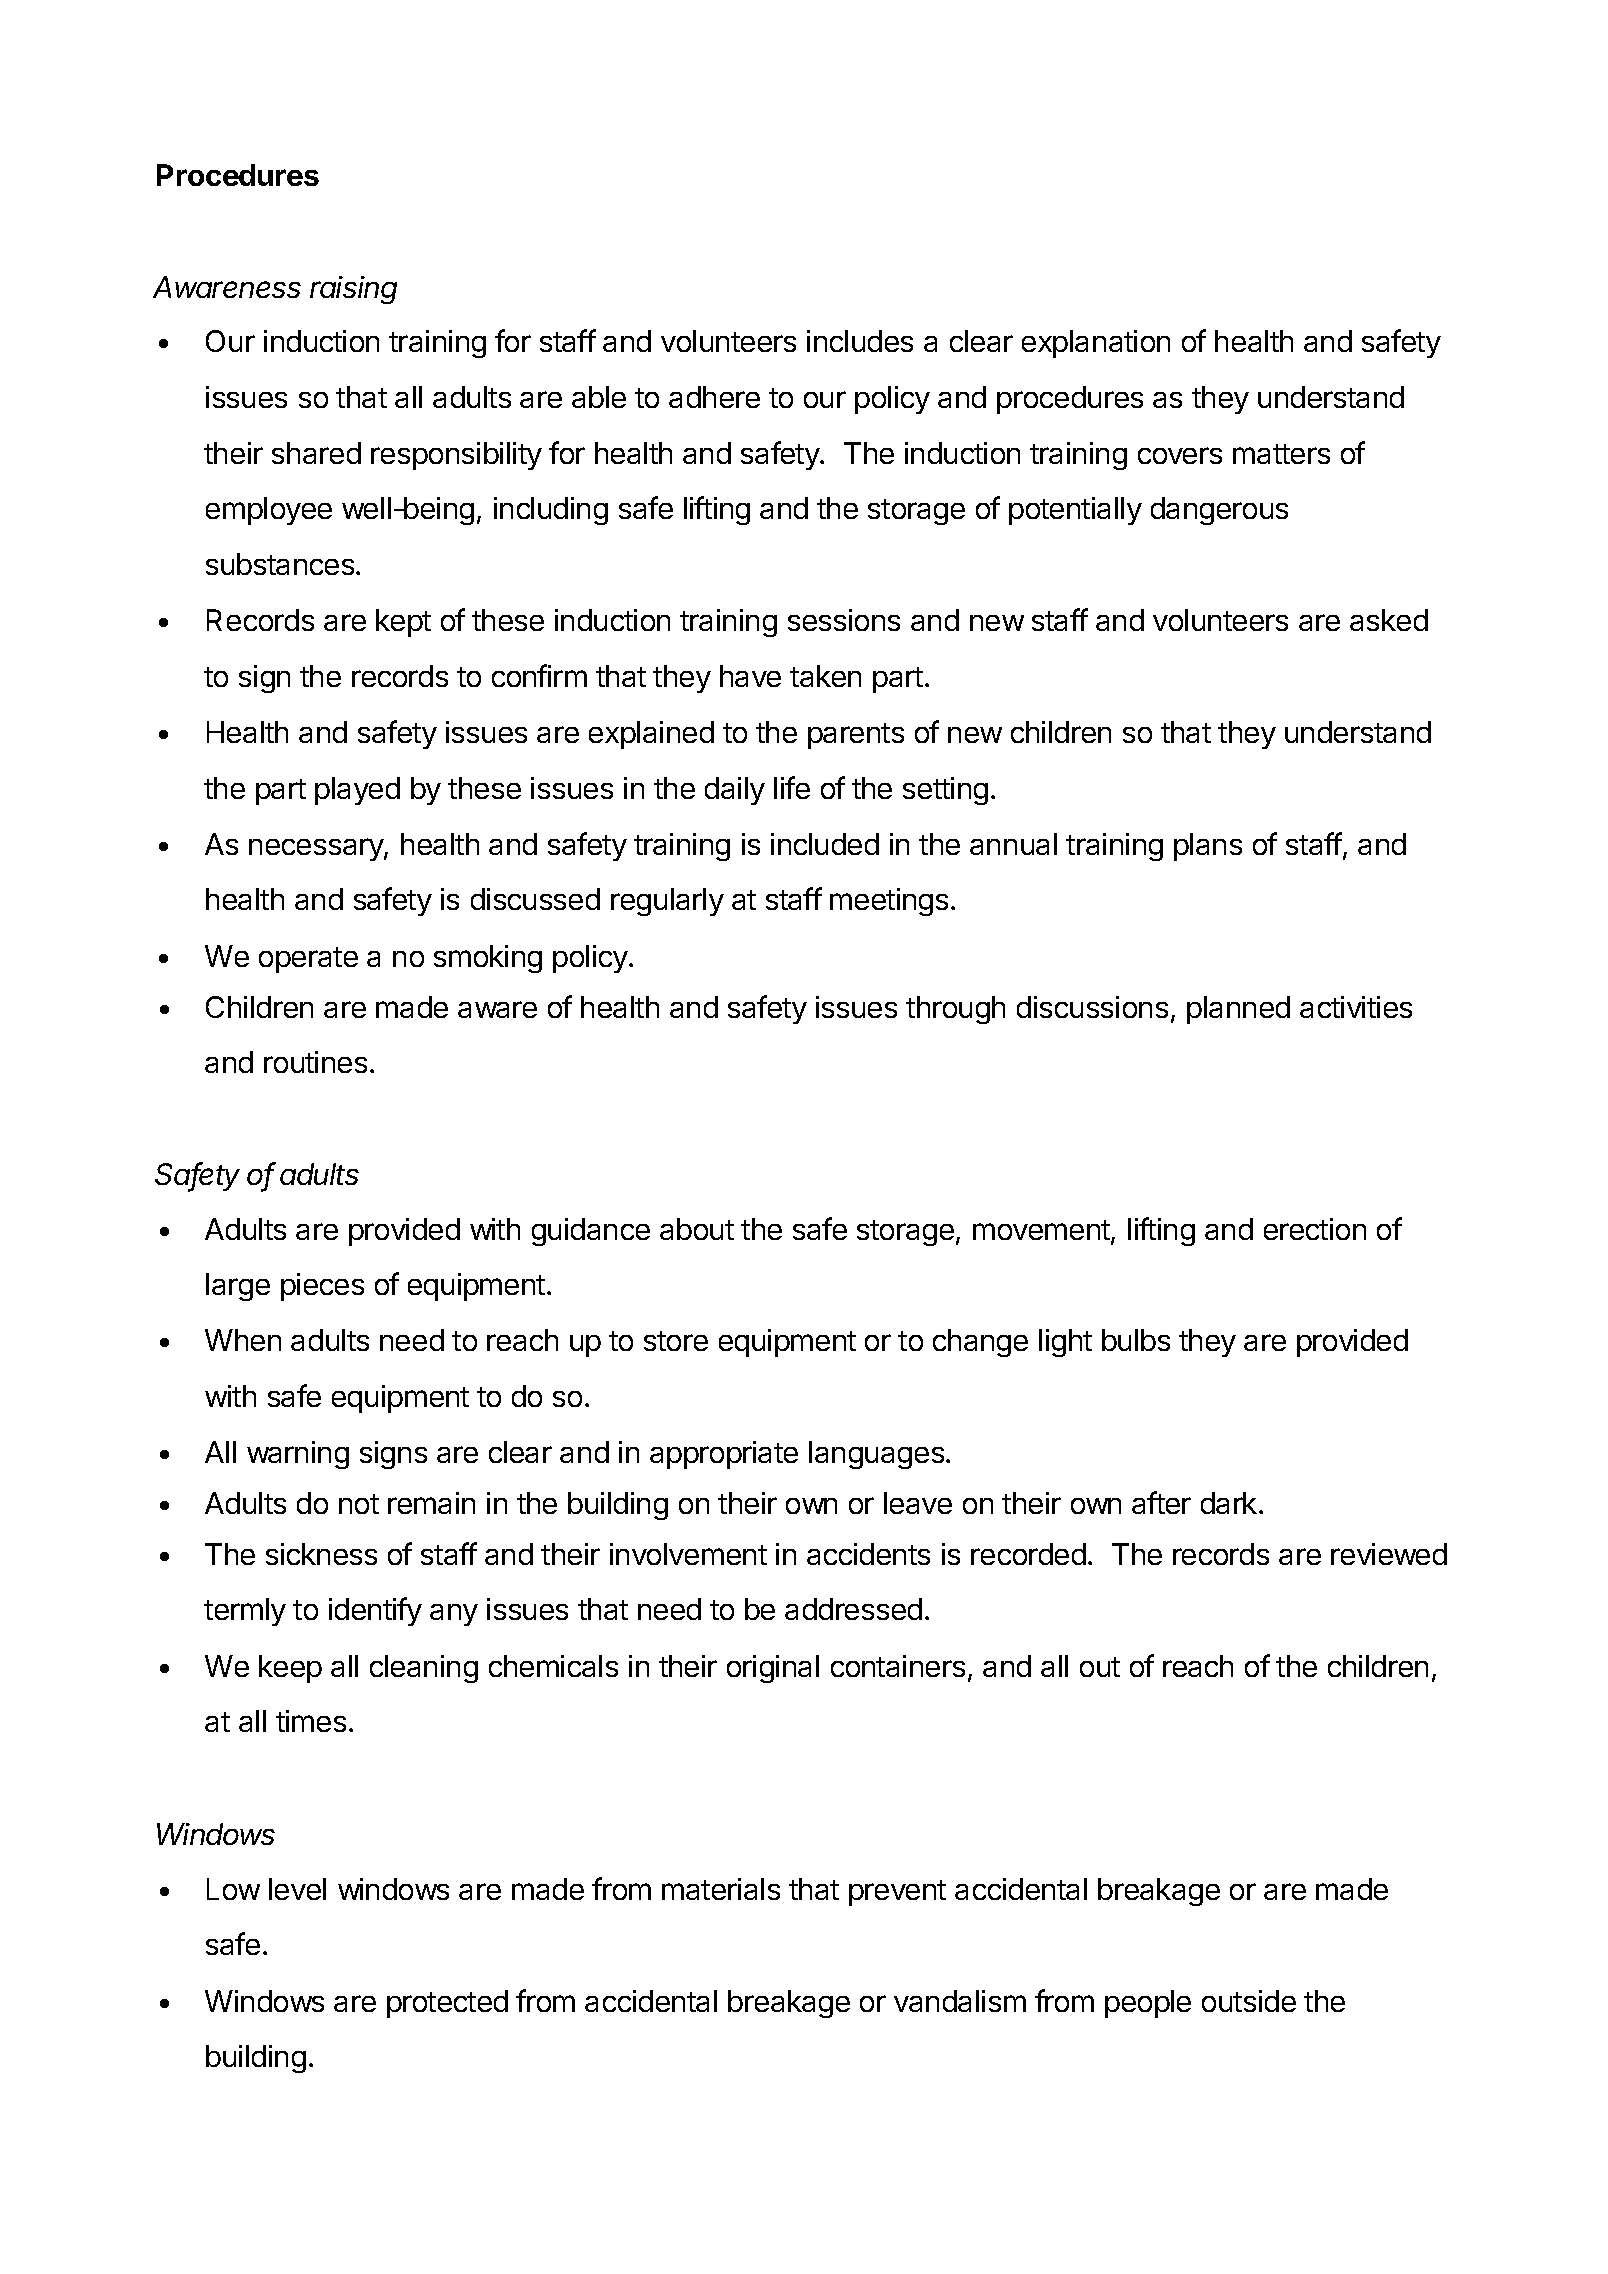 Image resolution: width=1608 pixels, height=2274 pixels. Describe the element at coordinates (1315, 1229) in the screenshot. I see `erection` at that location.
